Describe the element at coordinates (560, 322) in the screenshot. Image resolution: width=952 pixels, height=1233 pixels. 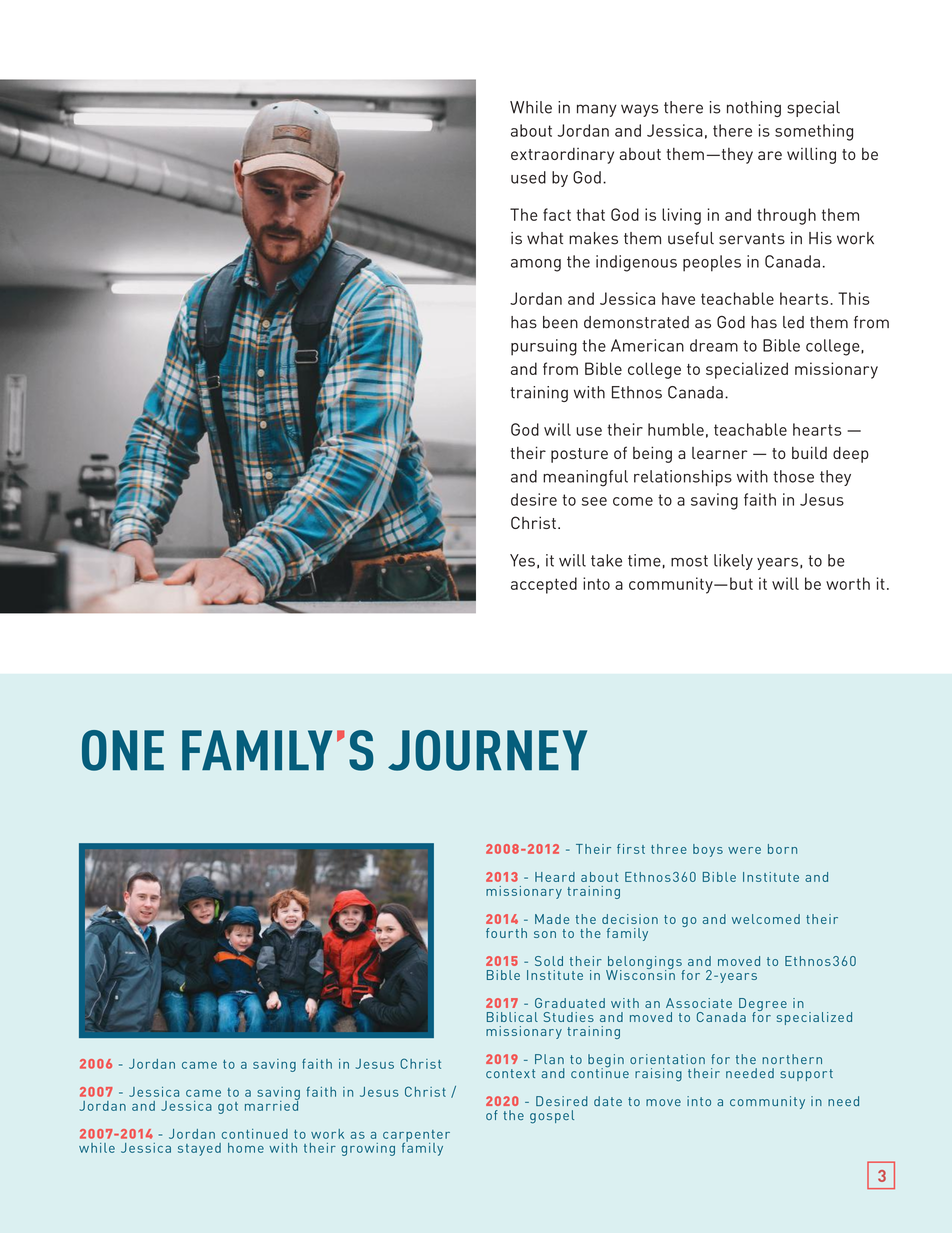
I see `been` at that location.
